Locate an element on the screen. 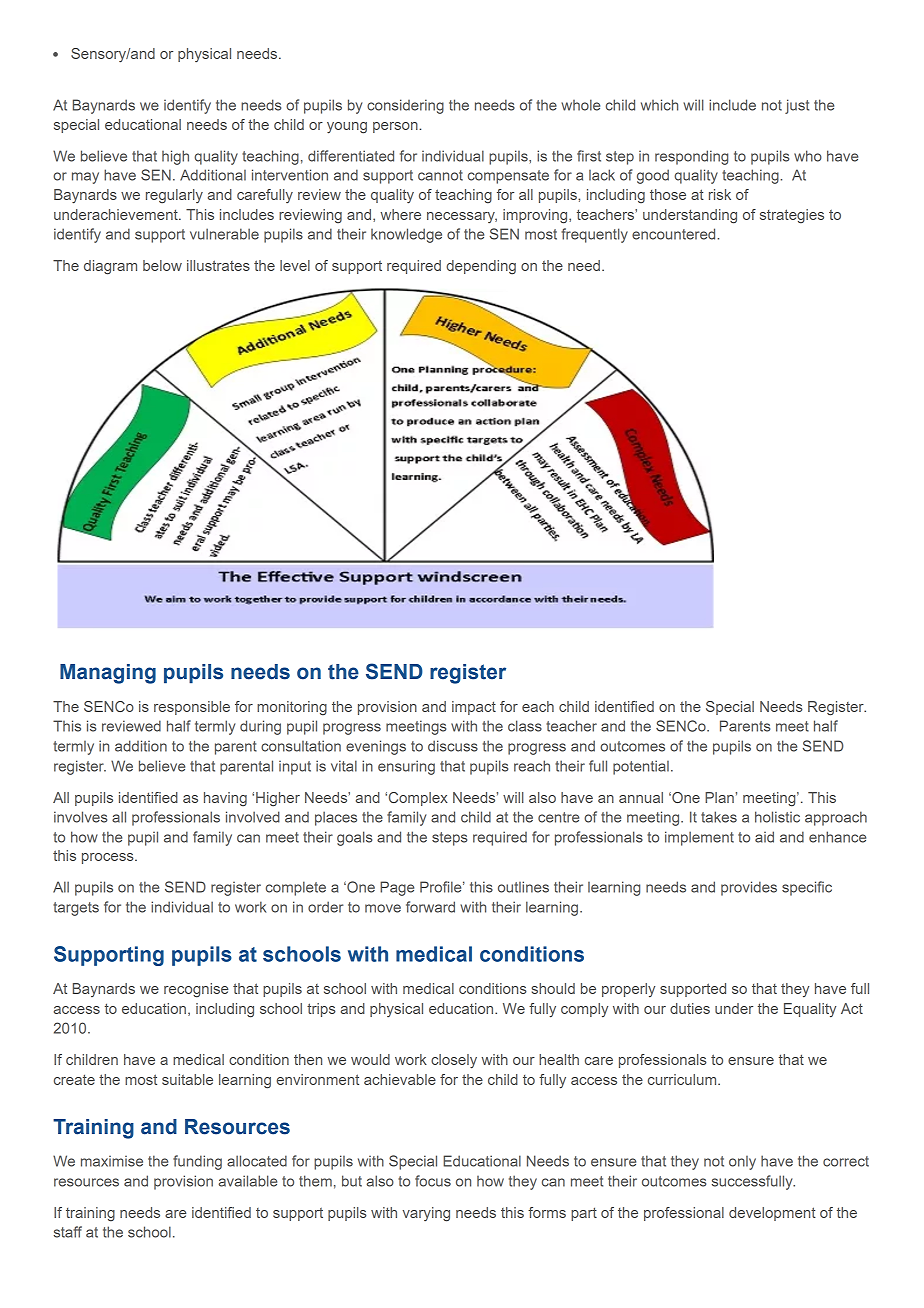 This screenshot has width=924, height=1308. impact is located at coordinates (474, 708).
